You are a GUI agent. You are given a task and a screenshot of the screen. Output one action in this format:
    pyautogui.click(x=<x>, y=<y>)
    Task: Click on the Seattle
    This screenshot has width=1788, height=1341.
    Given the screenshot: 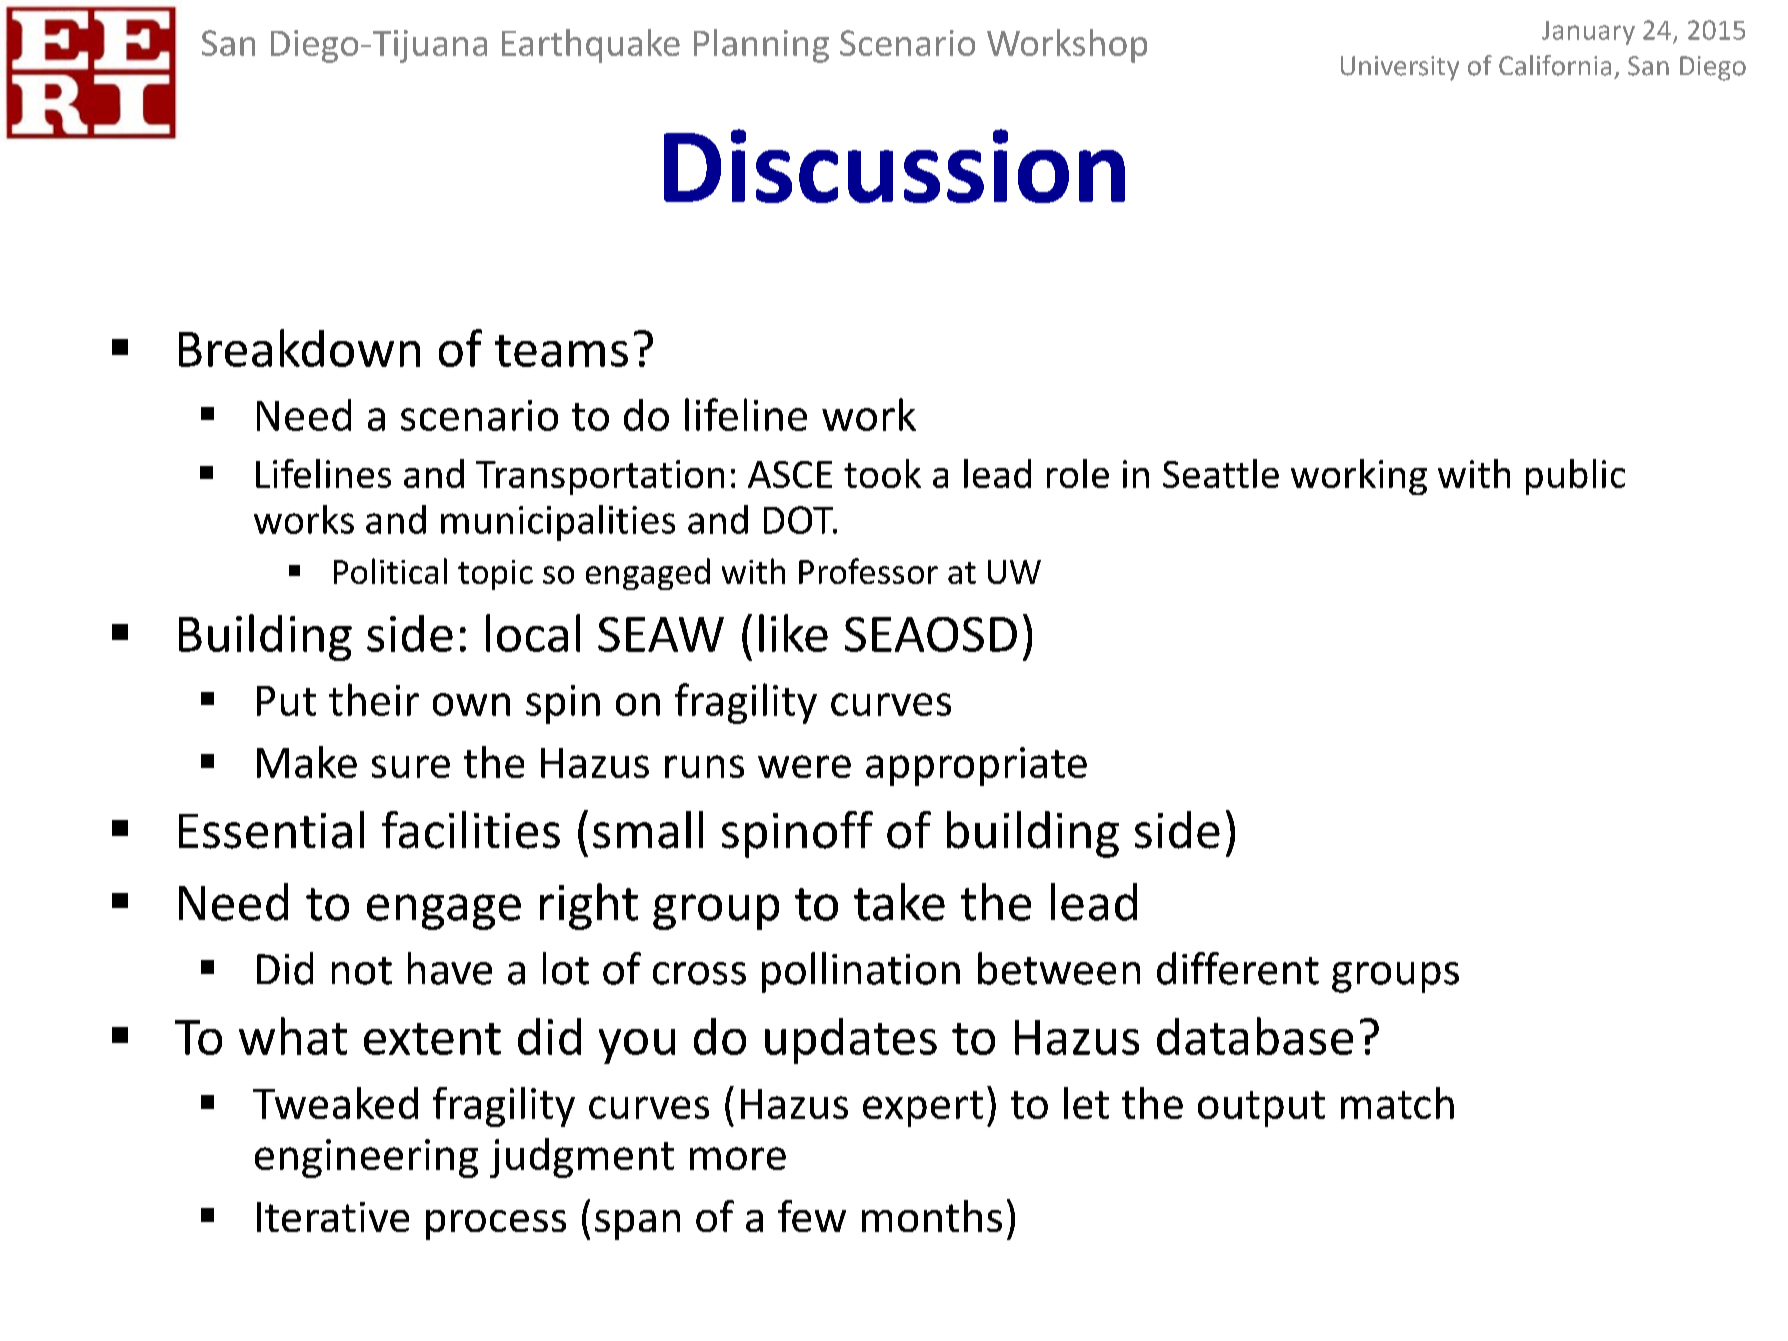 What is the action you would take?
    pyautogui.click(x=1221, y=473)
